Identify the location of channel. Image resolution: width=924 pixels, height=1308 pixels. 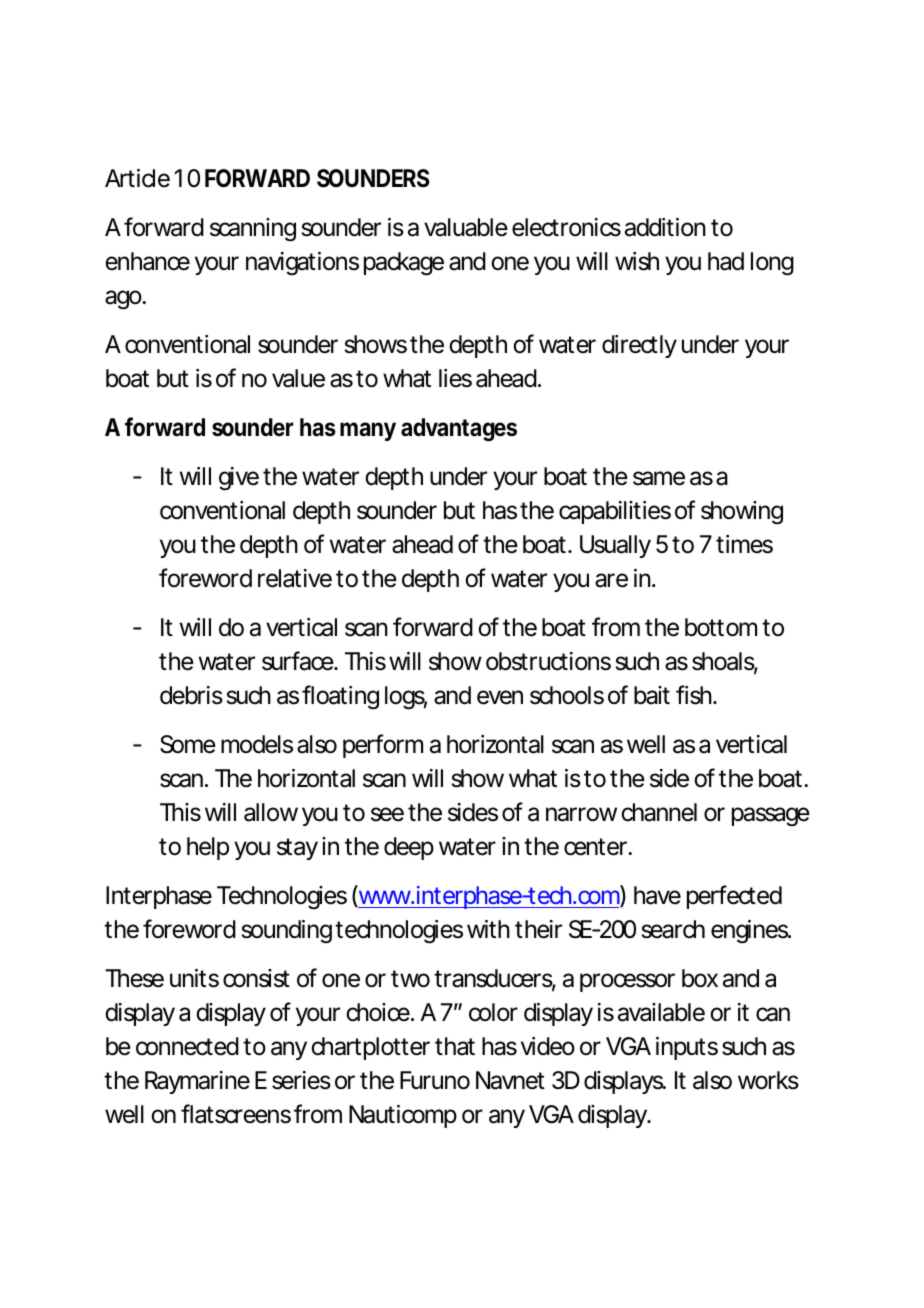
(659, 812).
